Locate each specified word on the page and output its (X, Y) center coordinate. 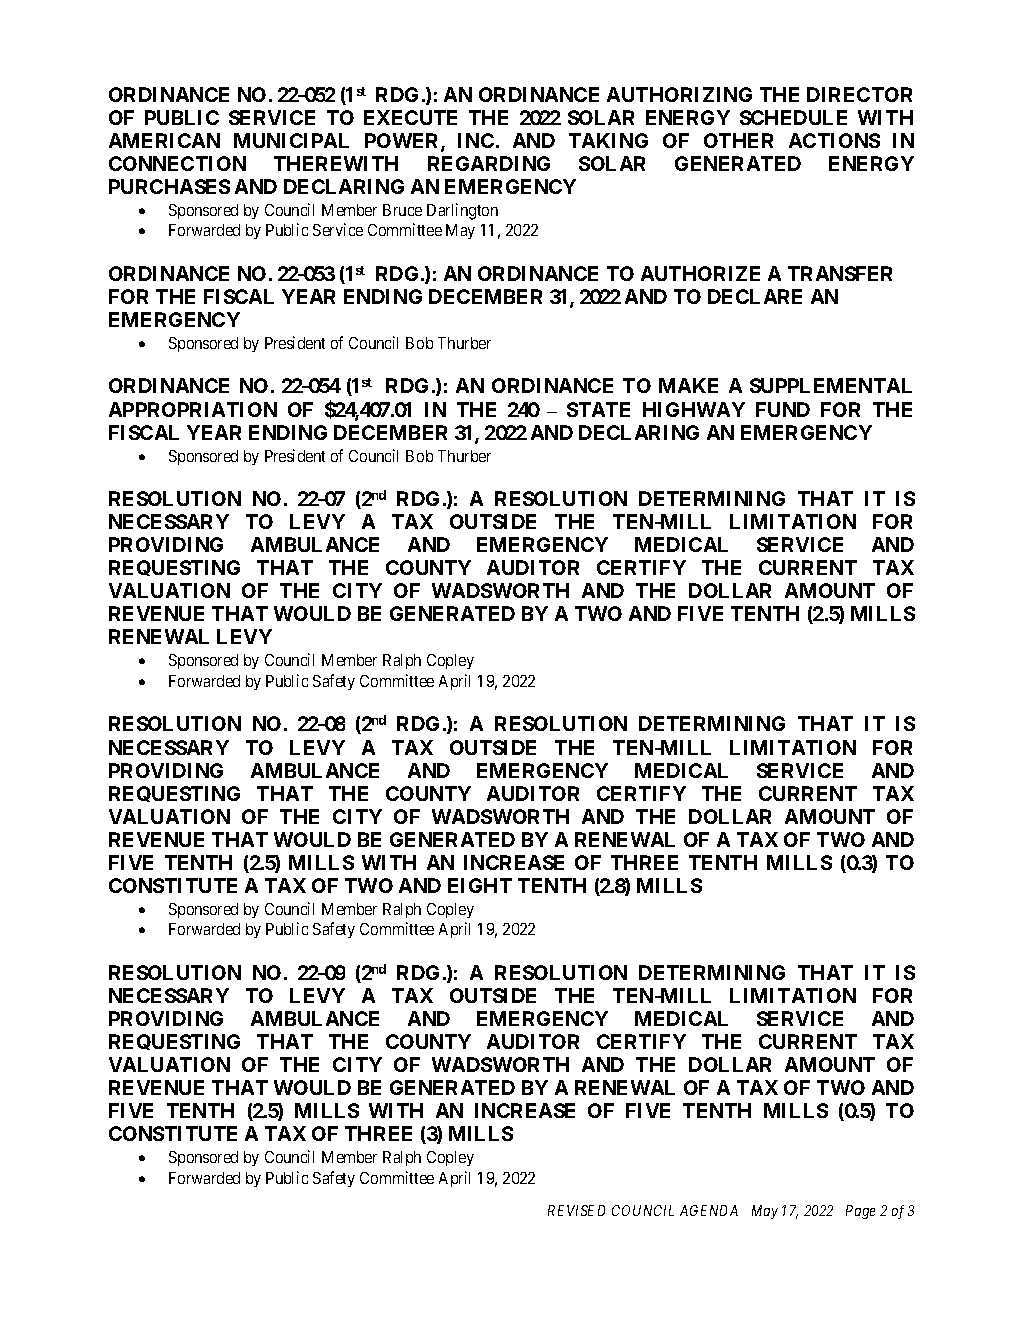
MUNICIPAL (291, 140)
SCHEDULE (793, 117)
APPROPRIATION (193, 409)
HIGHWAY (694, 409)
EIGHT (480, 885)
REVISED (576, 1210)
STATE (598, 409)
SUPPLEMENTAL (831, 385)
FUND (783, 409)
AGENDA (709, 1210)
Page (860, 1212)
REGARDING (489, 163)
